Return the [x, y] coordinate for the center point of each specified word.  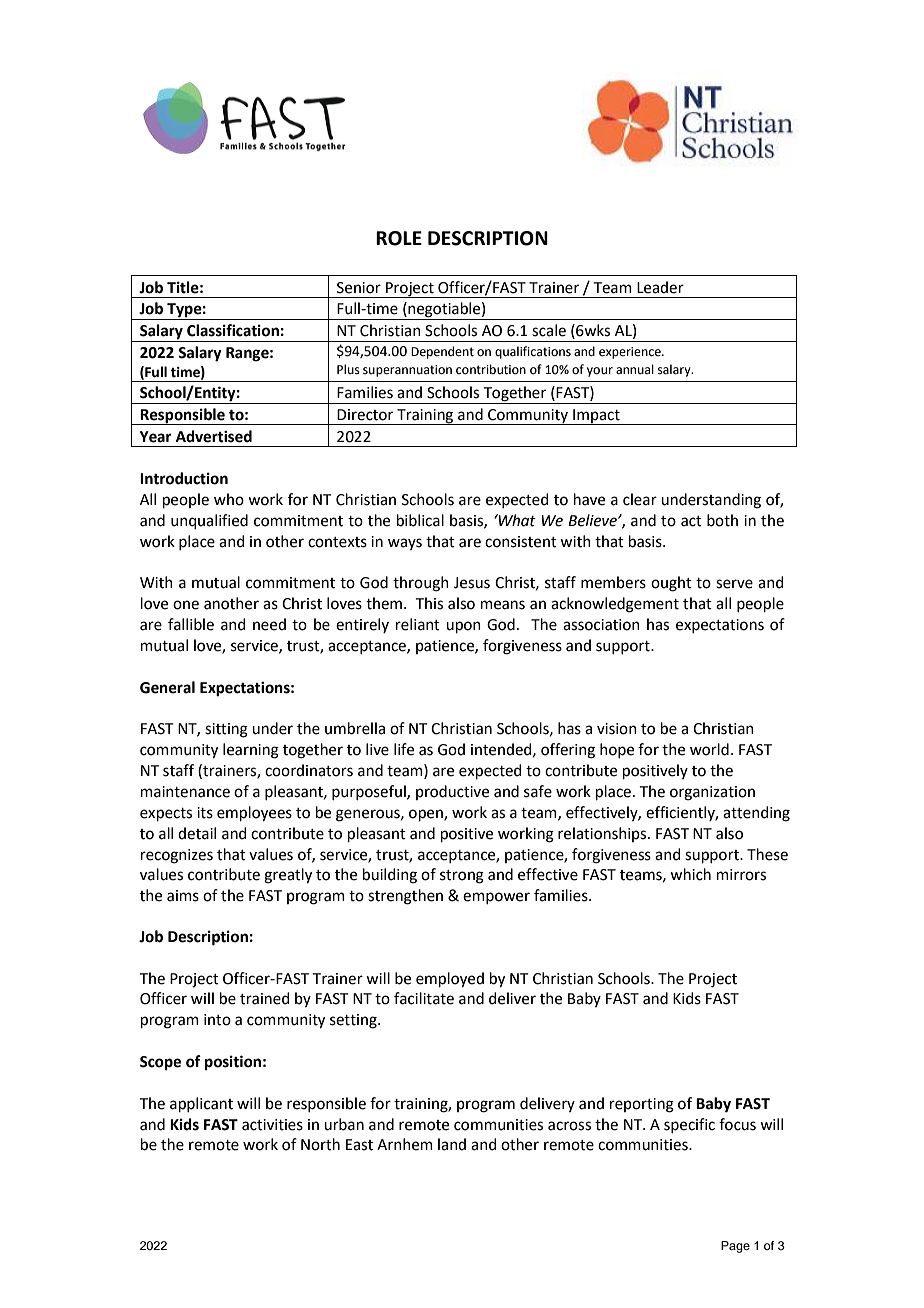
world [709, 749]
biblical [420, 520]
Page [735, 1247]
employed [450, 980]
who [229, 499]
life [404, 749]
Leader [660, 287]
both [722, 520]
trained [265, 998]
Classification [233, 330]
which [690, 874]
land [452, 1144]
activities [272, 1125]
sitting [226, 730]
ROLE [399, 238]
